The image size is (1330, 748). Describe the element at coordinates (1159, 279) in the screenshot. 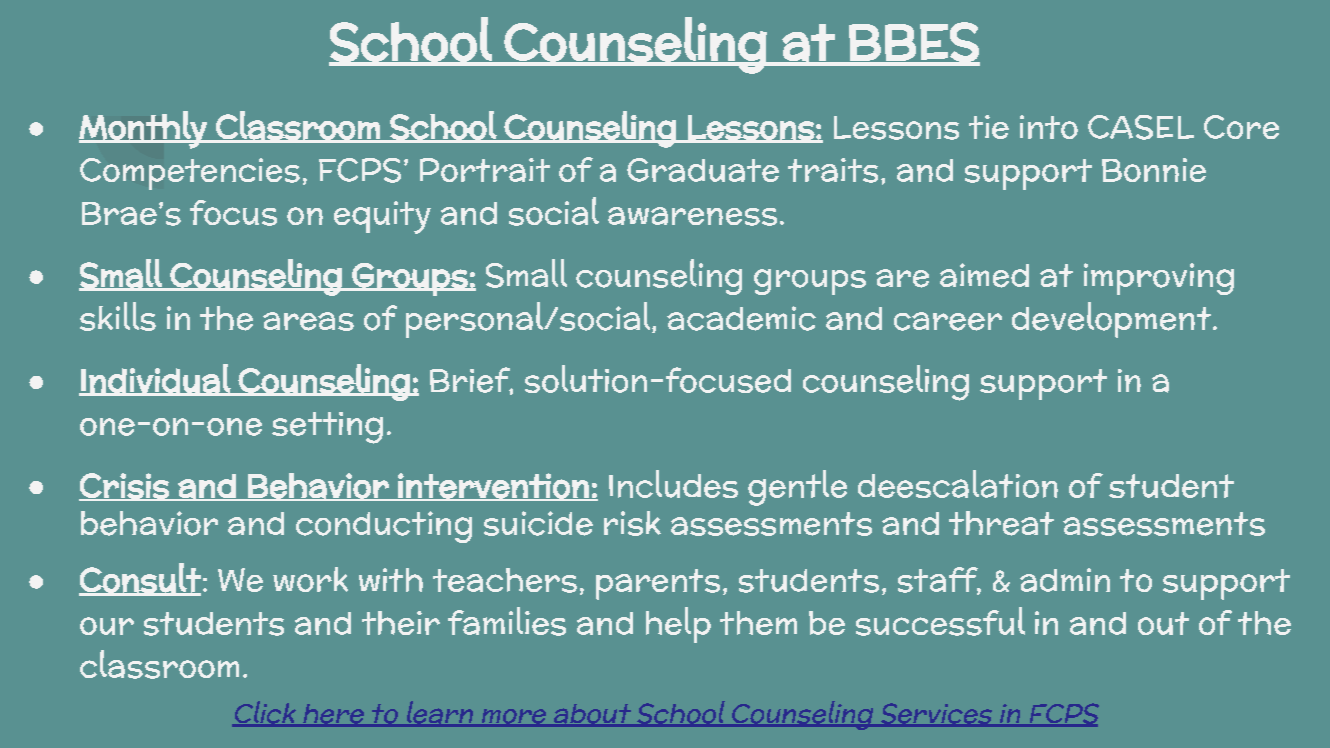

I see `improving` at that location.
